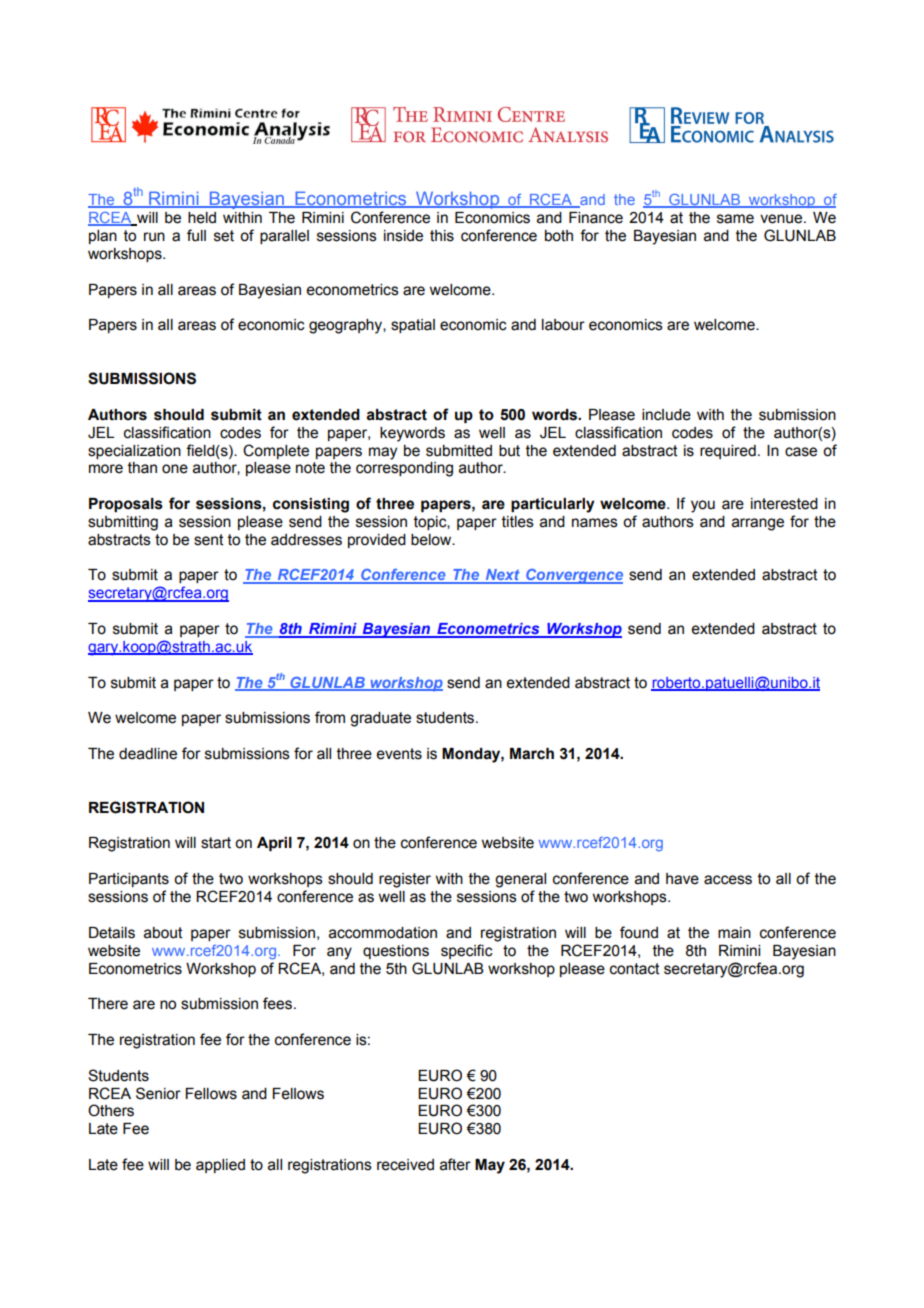 The image size is (924, 1308). What do you see at coordinates (735, 219) in the image?
I see `same` at bounding box center [735, 219].
